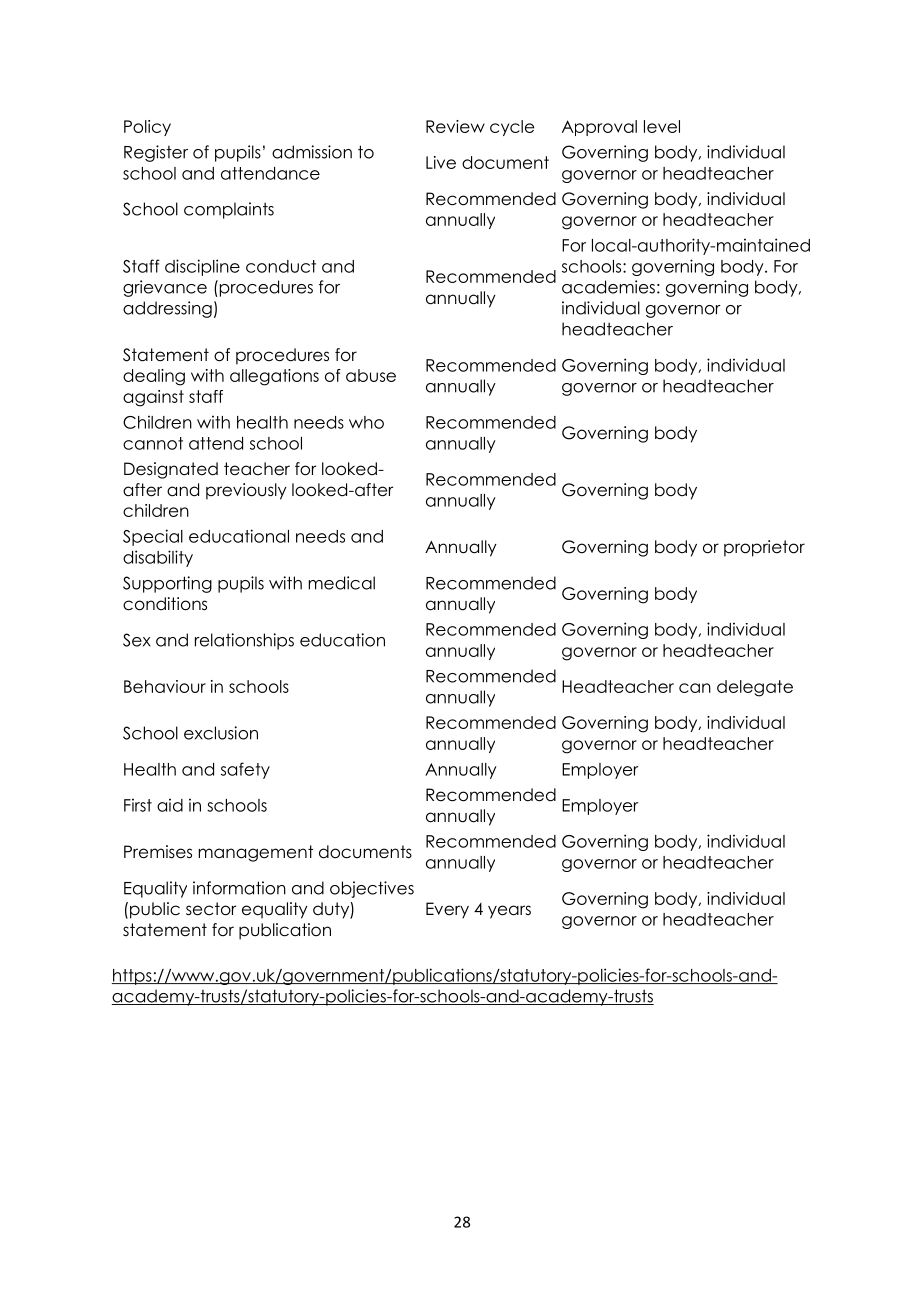 The height and width of the screenshot is (1308, 924). I want to click on addressing, so click(167, 309).
